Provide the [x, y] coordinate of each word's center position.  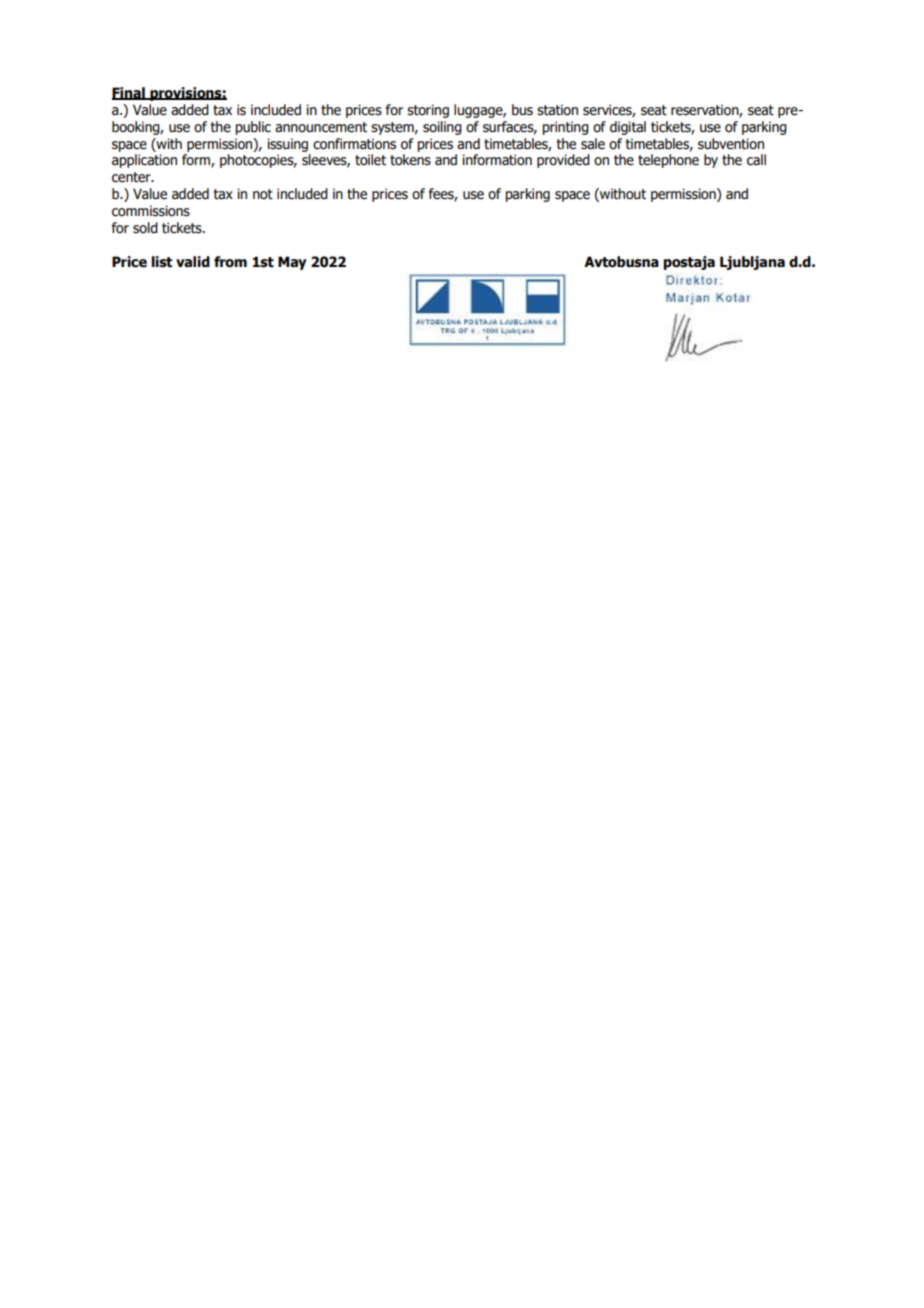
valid [193, 262]
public [253, 128]
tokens [410, 160]
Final [129, 93]
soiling [442, 128]
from [230, 262]
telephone [668, 161]
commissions [151, 211]
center [132, 177]
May [292, 263]
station [557, 110]
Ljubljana [752, 263]
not [263, 194]
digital [628, 128]
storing [428, 111]
